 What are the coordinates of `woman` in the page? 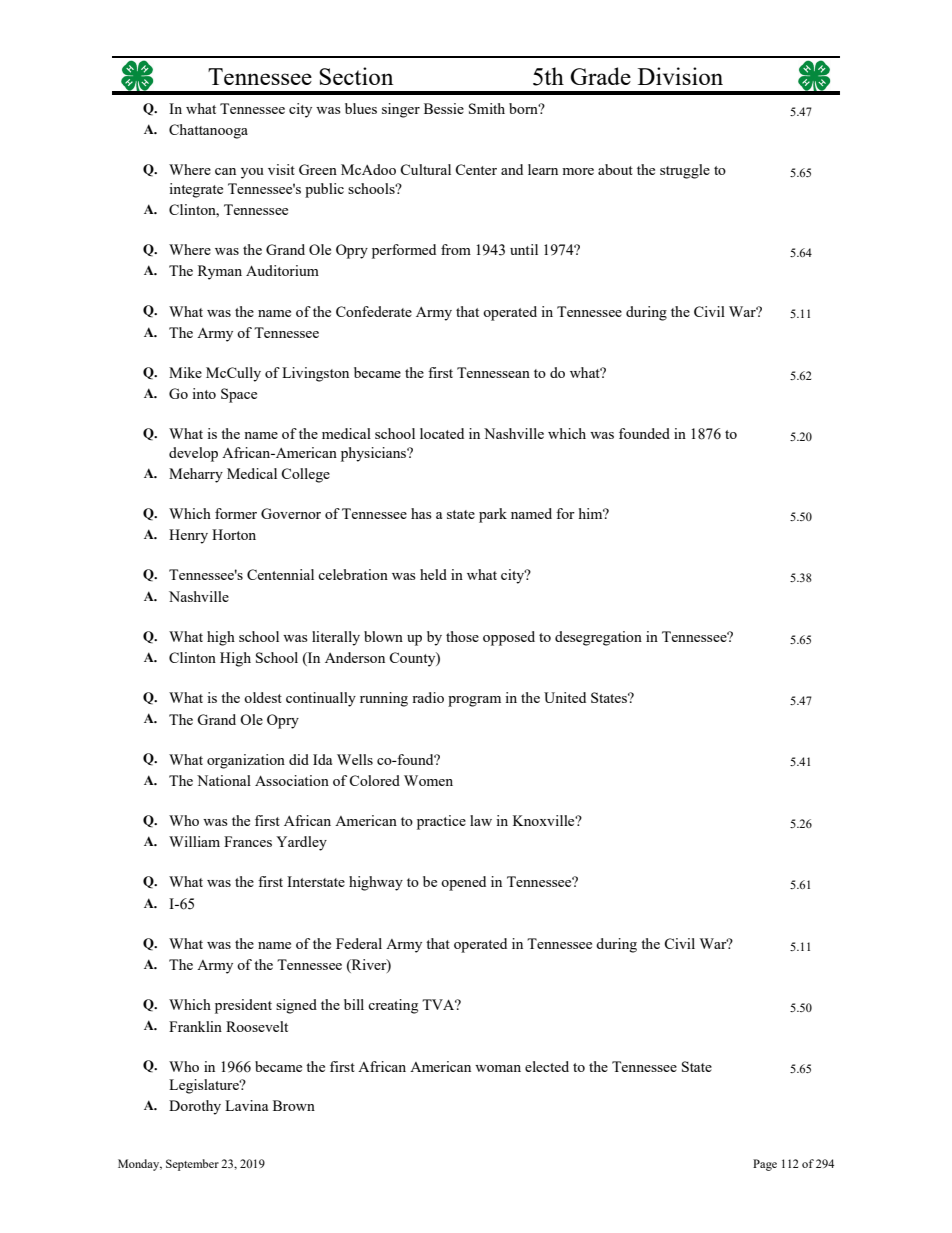 It's located at (498, 1068).
